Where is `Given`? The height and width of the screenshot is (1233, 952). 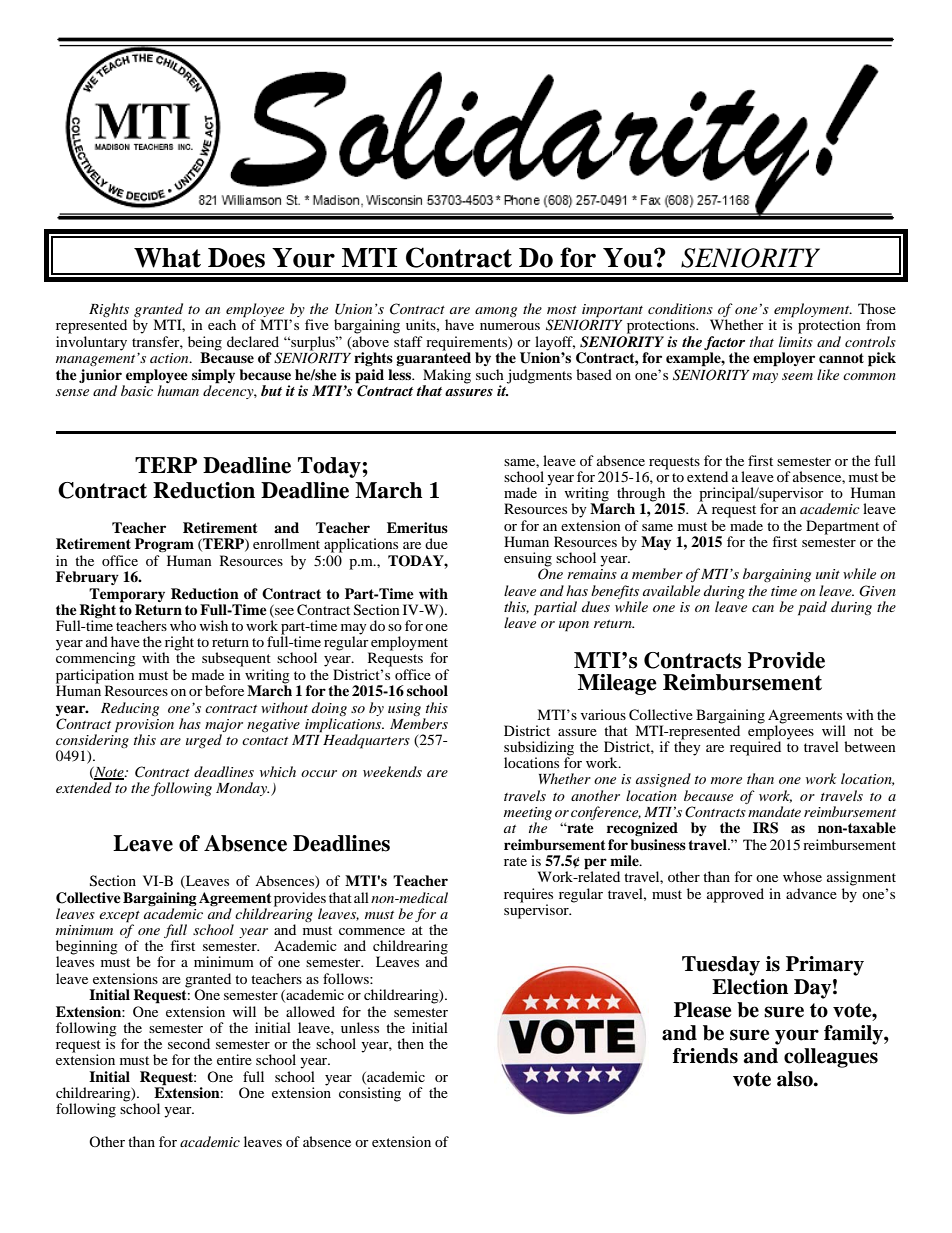
Given is located at coordinates (877, 591).
